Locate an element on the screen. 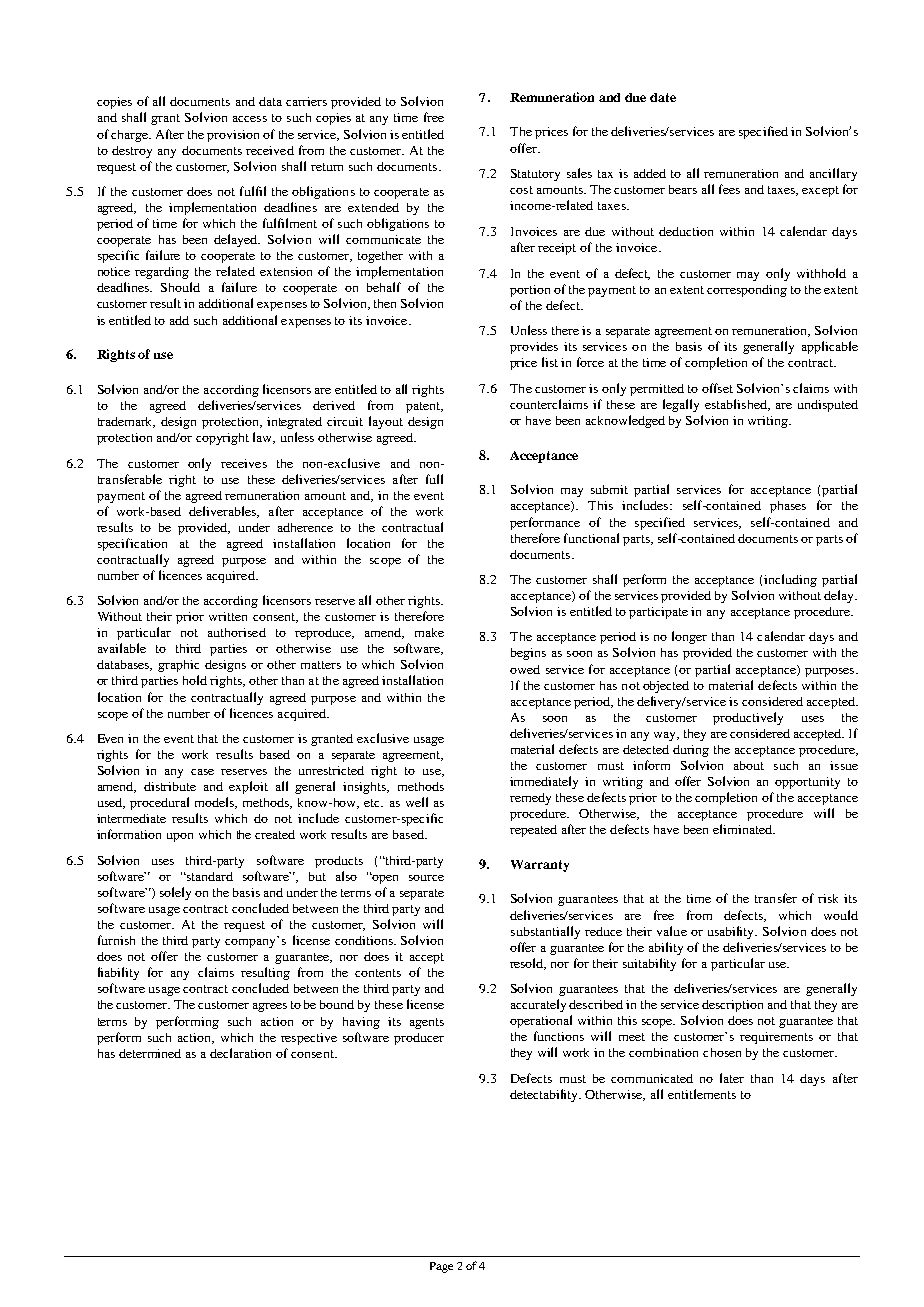  owed is located at coordinates (525, 669).
